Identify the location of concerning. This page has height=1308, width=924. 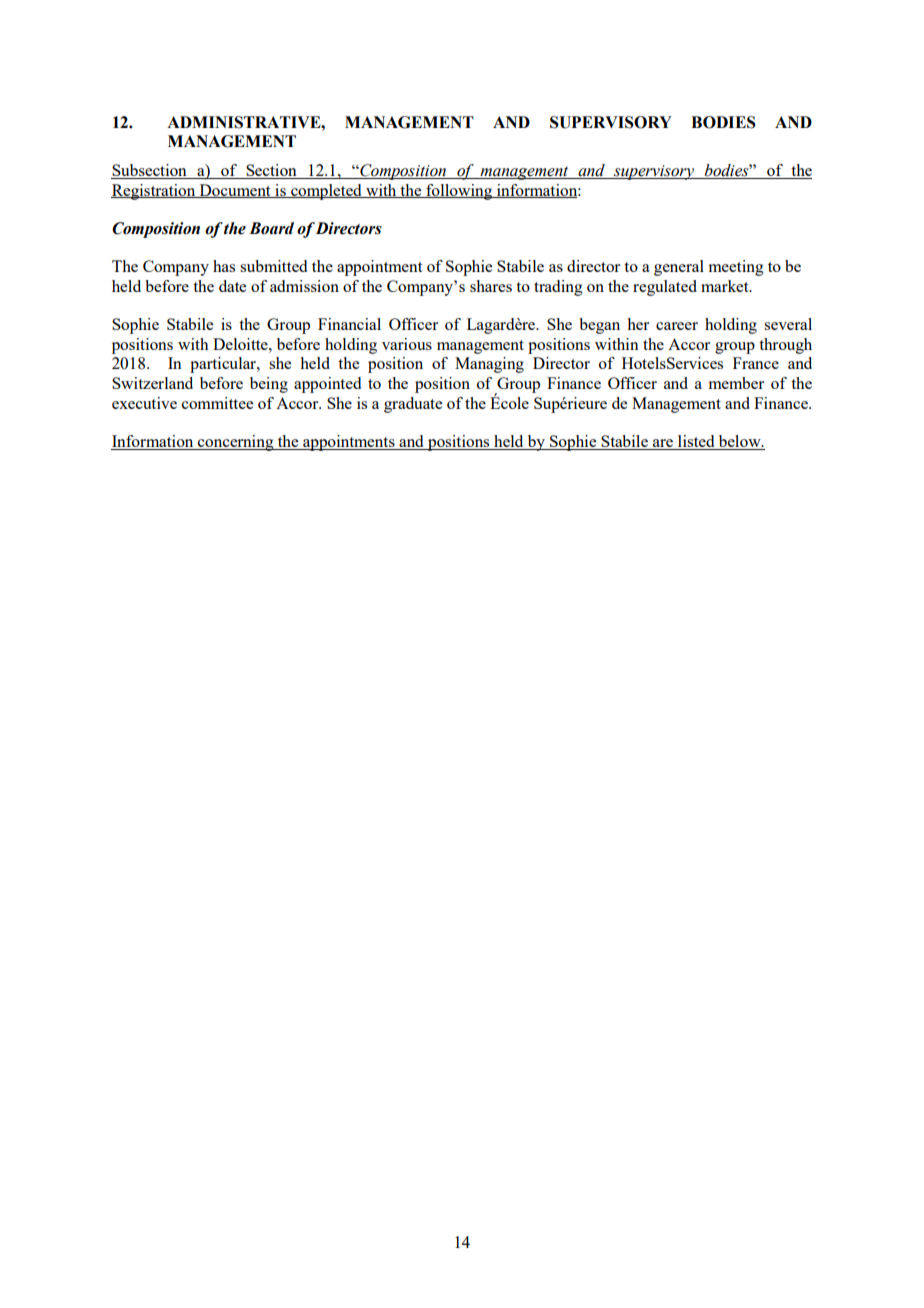
(236, 443).
